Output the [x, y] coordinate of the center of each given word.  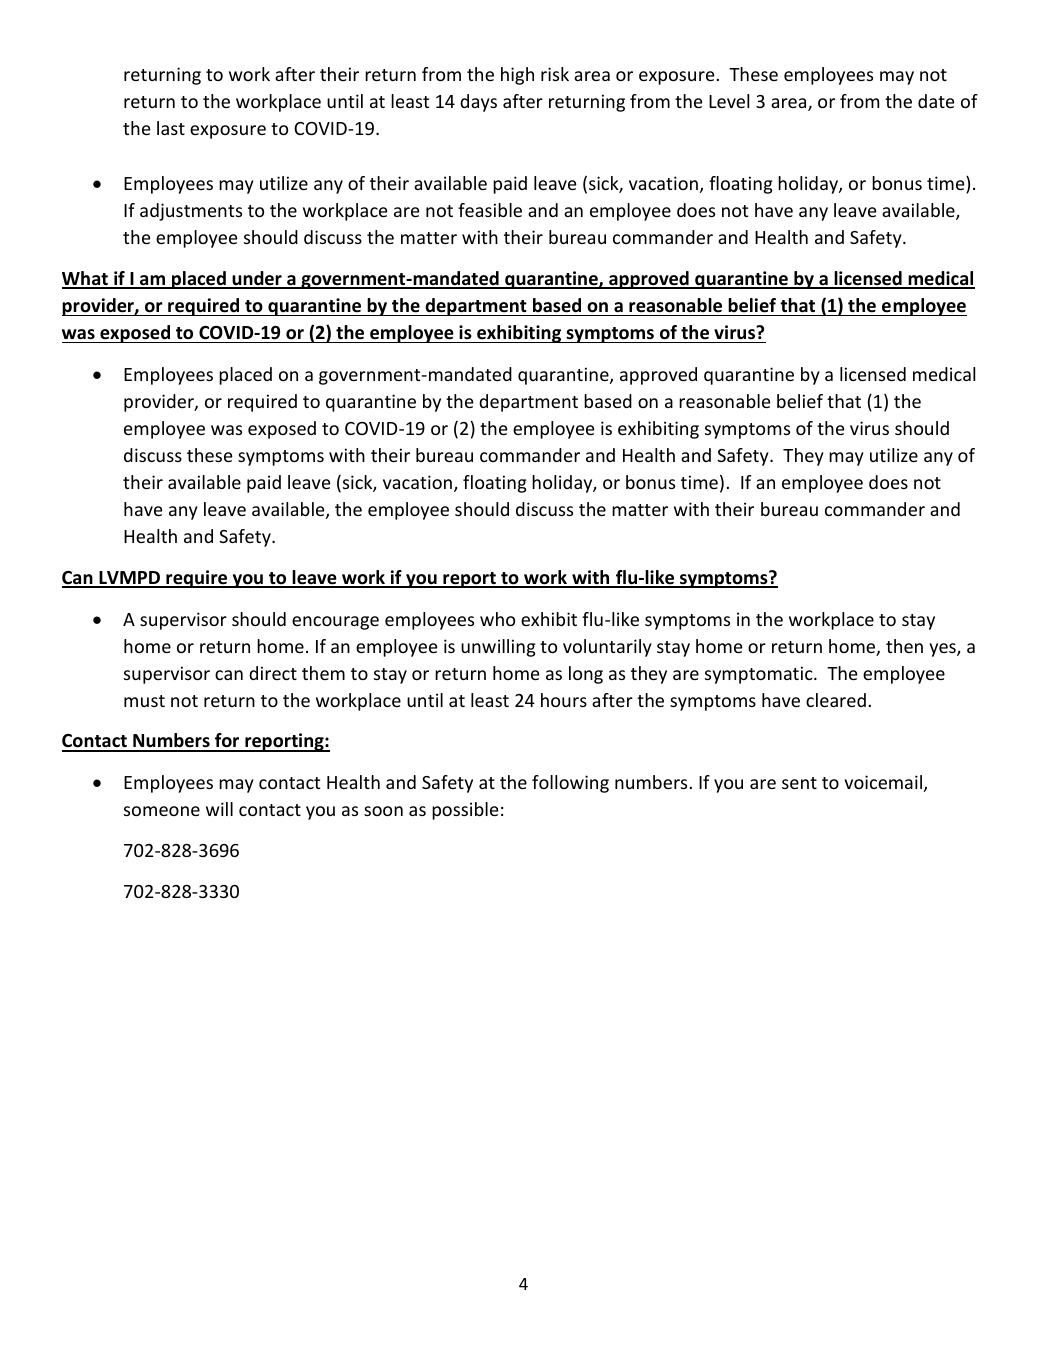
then [904, 646]
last [171, 128]
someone [162, 811]
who [497, 619]
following [570, 784]
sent [799, 783]
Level [729, 101]
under [257, 279]
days [478, 103]
